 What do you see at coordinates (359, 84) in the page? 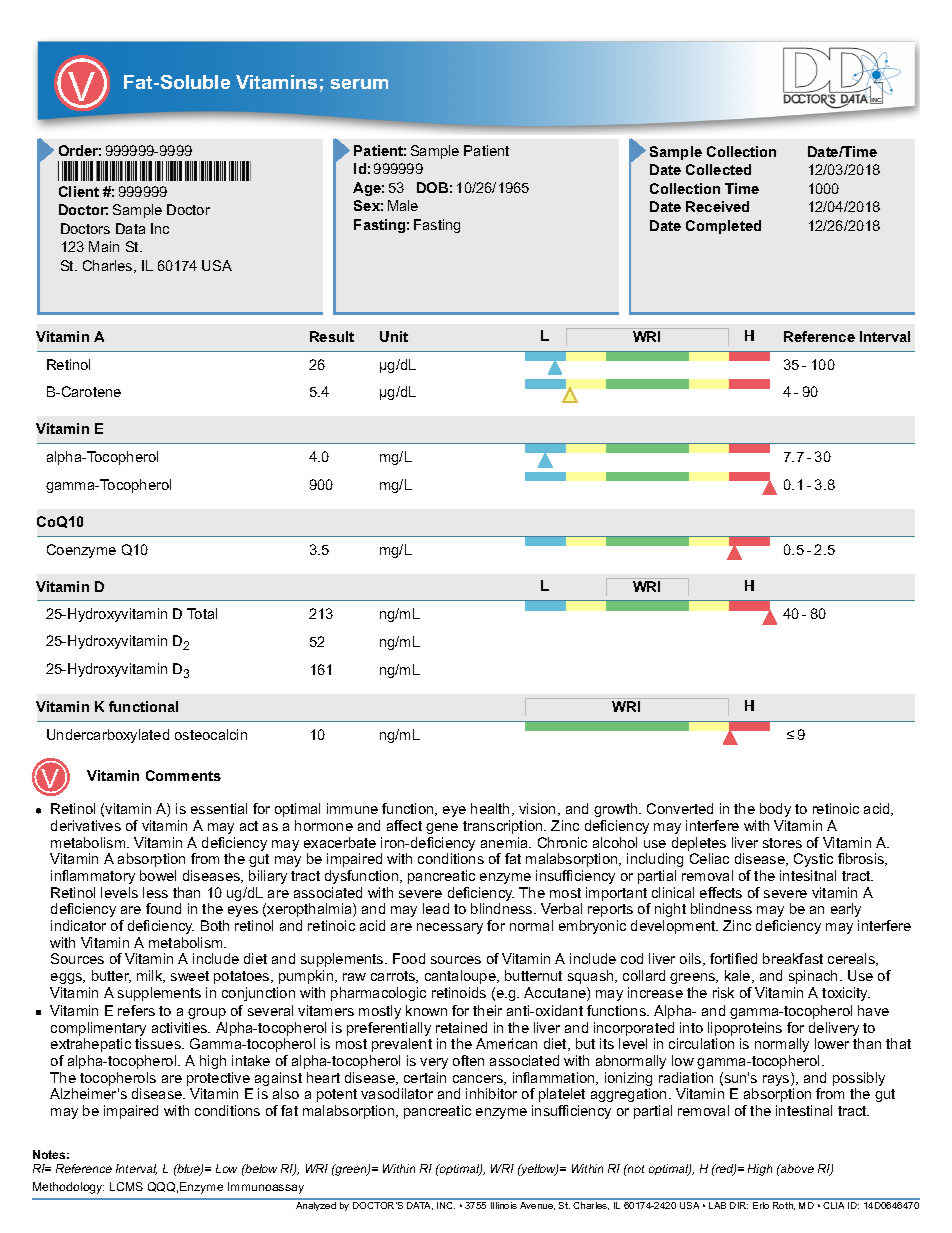
I see `serum` at bounding box center [359, 84].
